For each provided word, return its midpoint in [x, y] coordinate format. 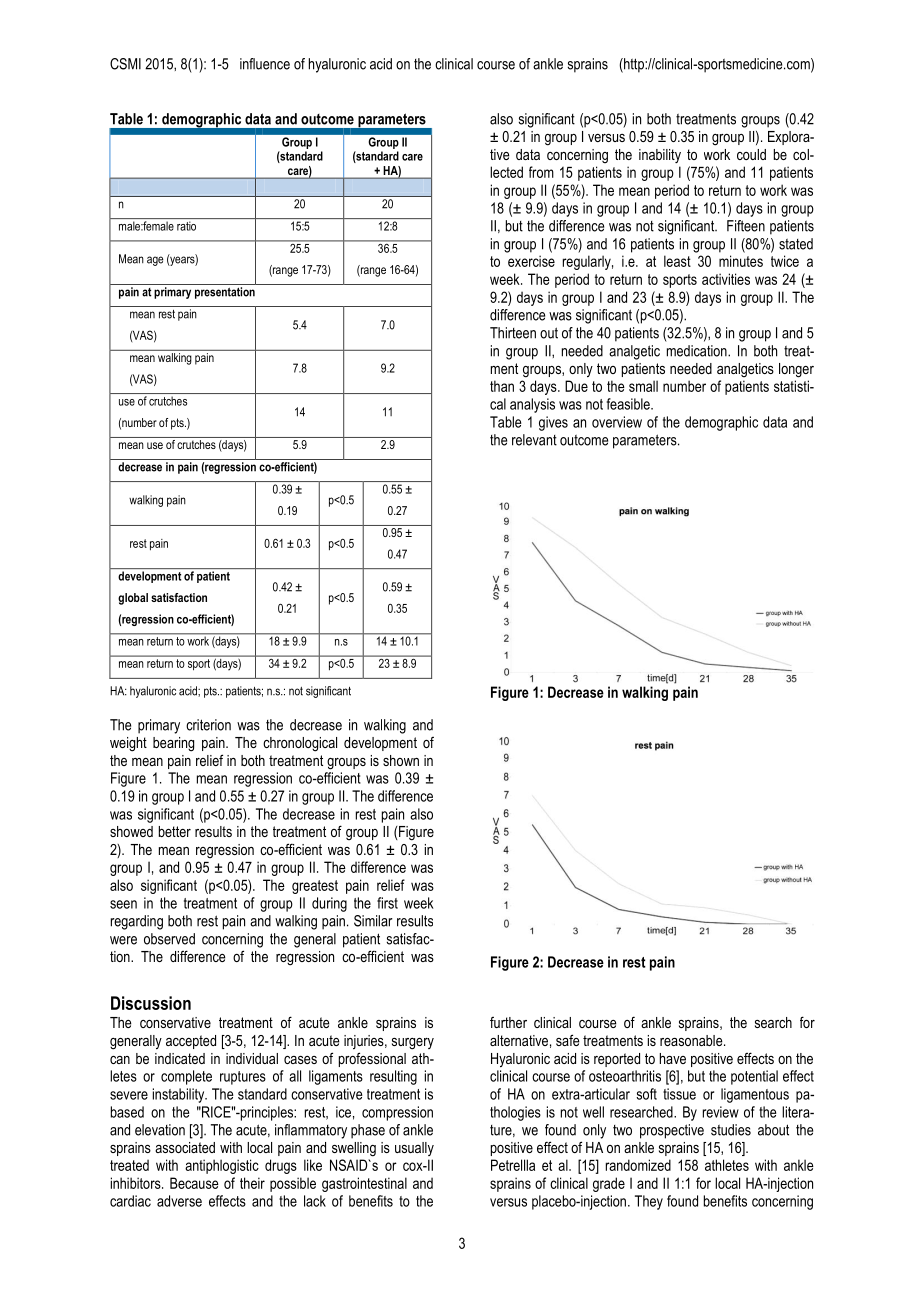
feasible [629, 404]
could [751, 154]
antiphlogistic [222, 1166]
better [175, 831]
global [133, 599]
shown [401, 760]
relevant [534, 440]
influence [265, 64]
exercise [531, 261]
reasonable [692, 1040]
